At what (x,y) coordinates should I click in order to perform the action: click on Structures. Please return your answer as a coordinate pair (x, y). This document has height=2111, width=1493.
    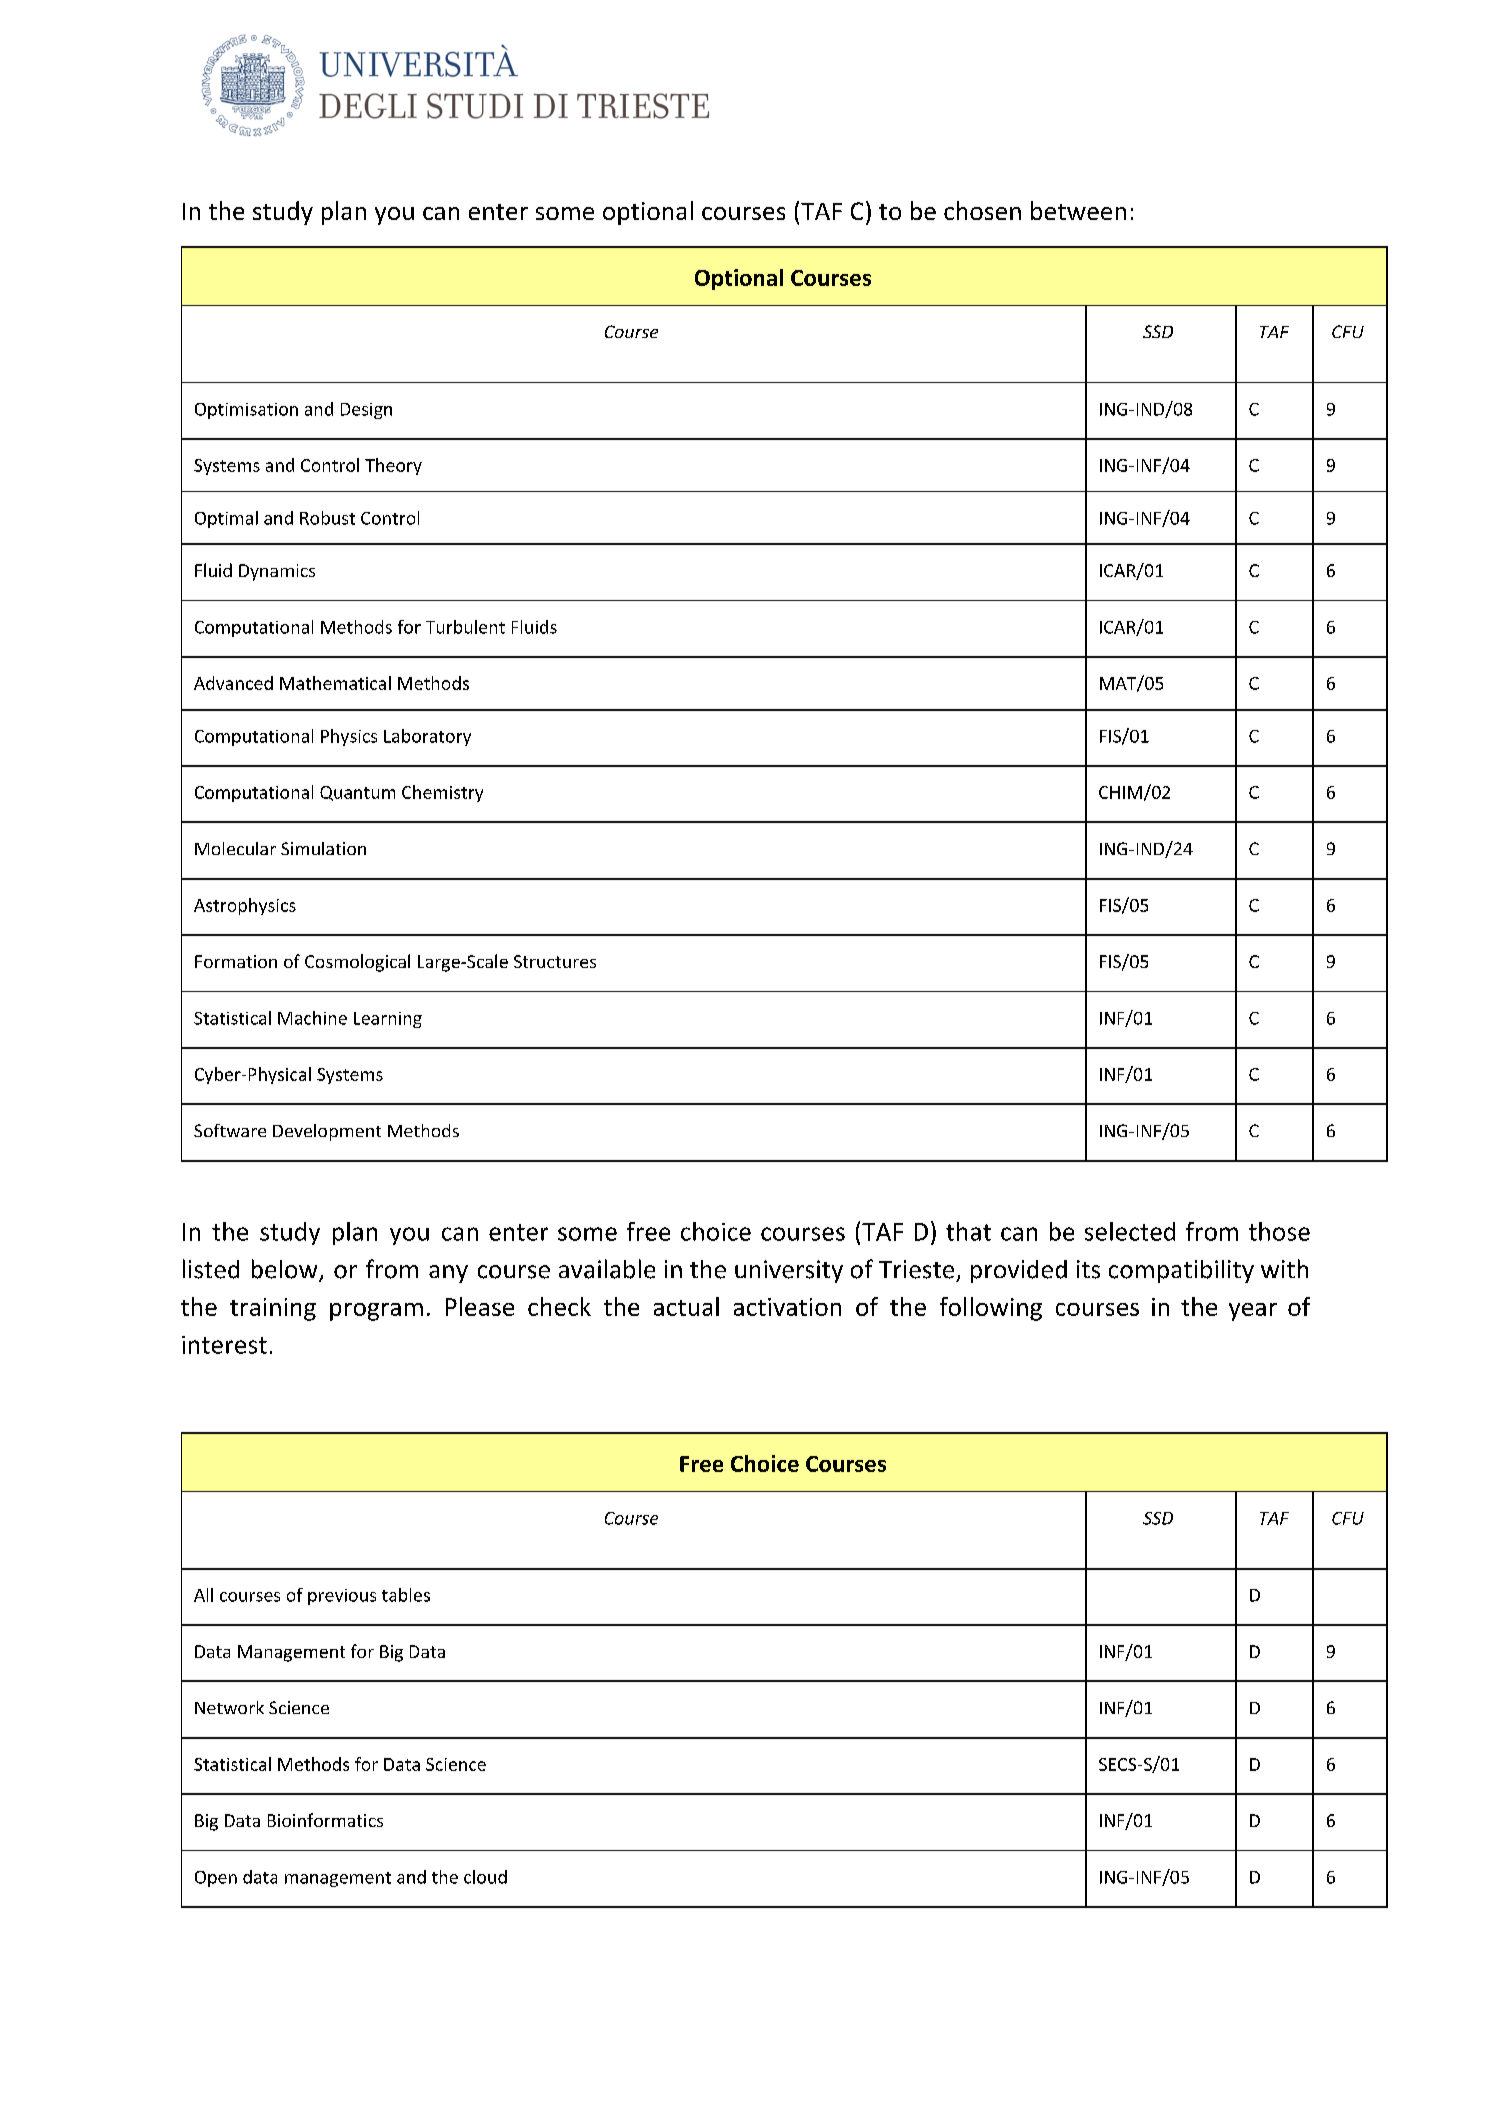
    Looking at the image, I should click on (555, 961).
